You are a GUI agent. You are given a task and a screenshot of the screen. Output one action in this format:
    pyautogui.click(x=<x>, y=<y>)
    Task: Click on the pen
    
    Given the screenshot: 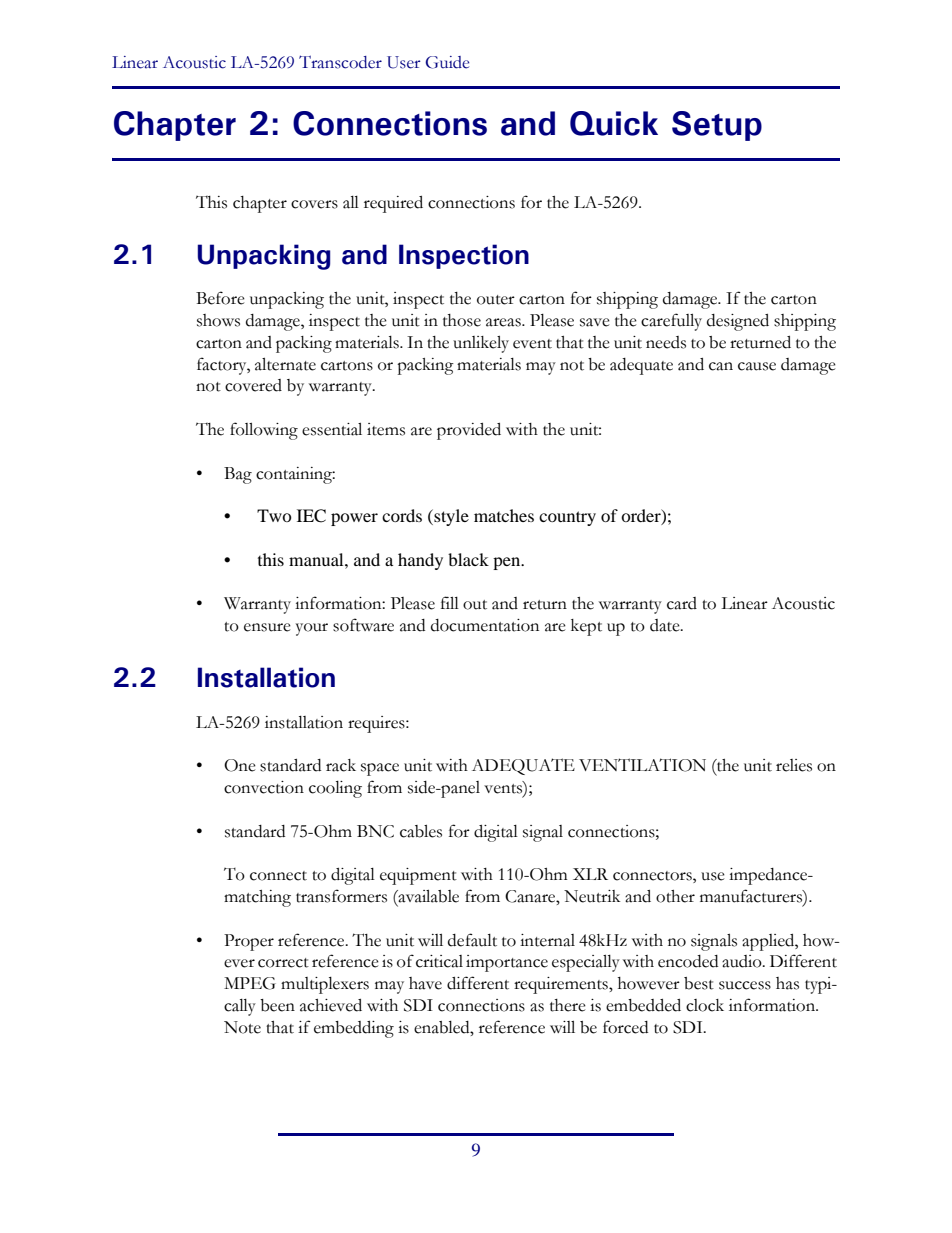 What is the action you would take?
    pyautogui.click(x=508, y=563)
